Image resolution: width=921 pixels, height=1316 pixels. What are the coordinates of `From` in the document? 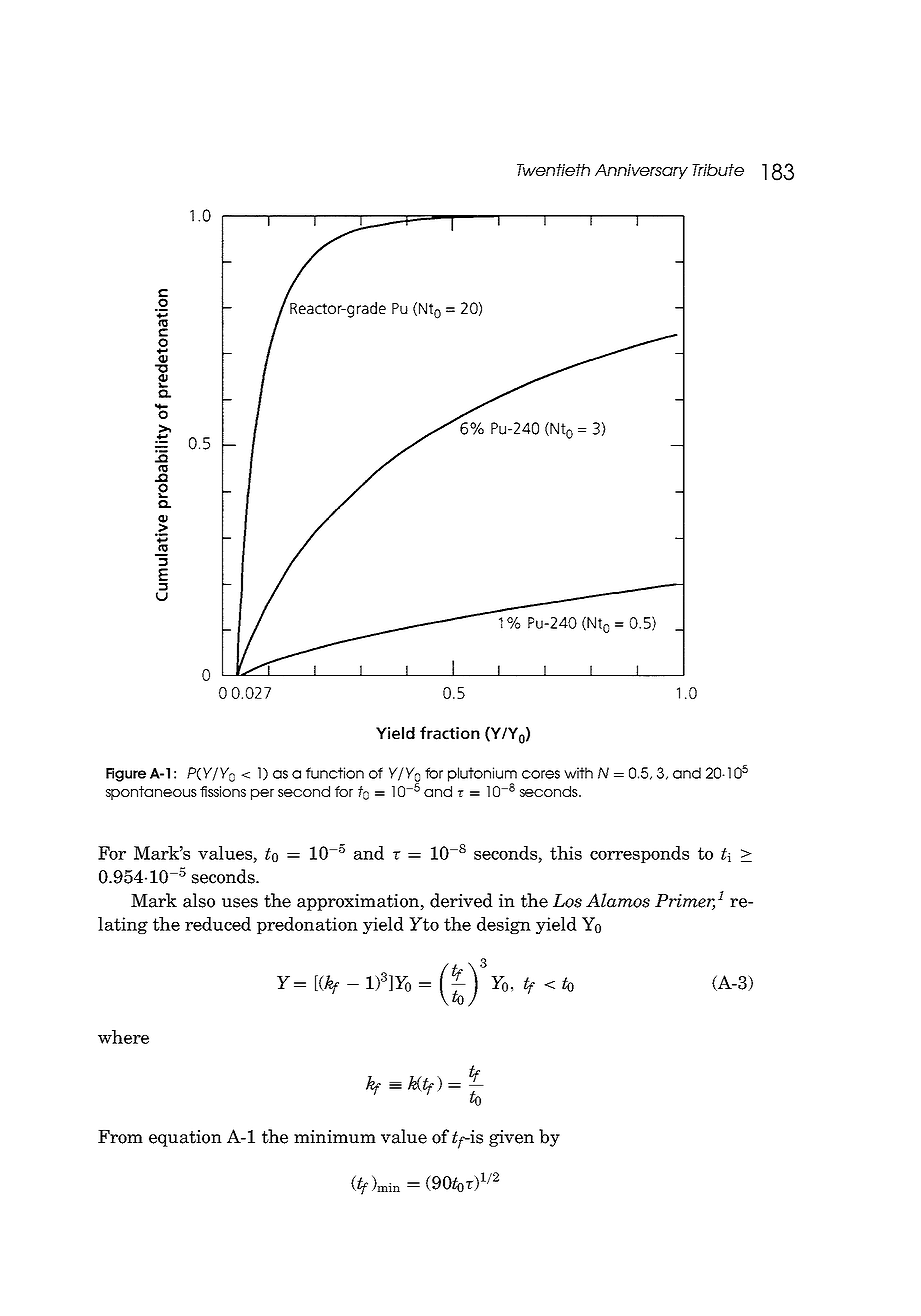 It's located at (120, 1137).
